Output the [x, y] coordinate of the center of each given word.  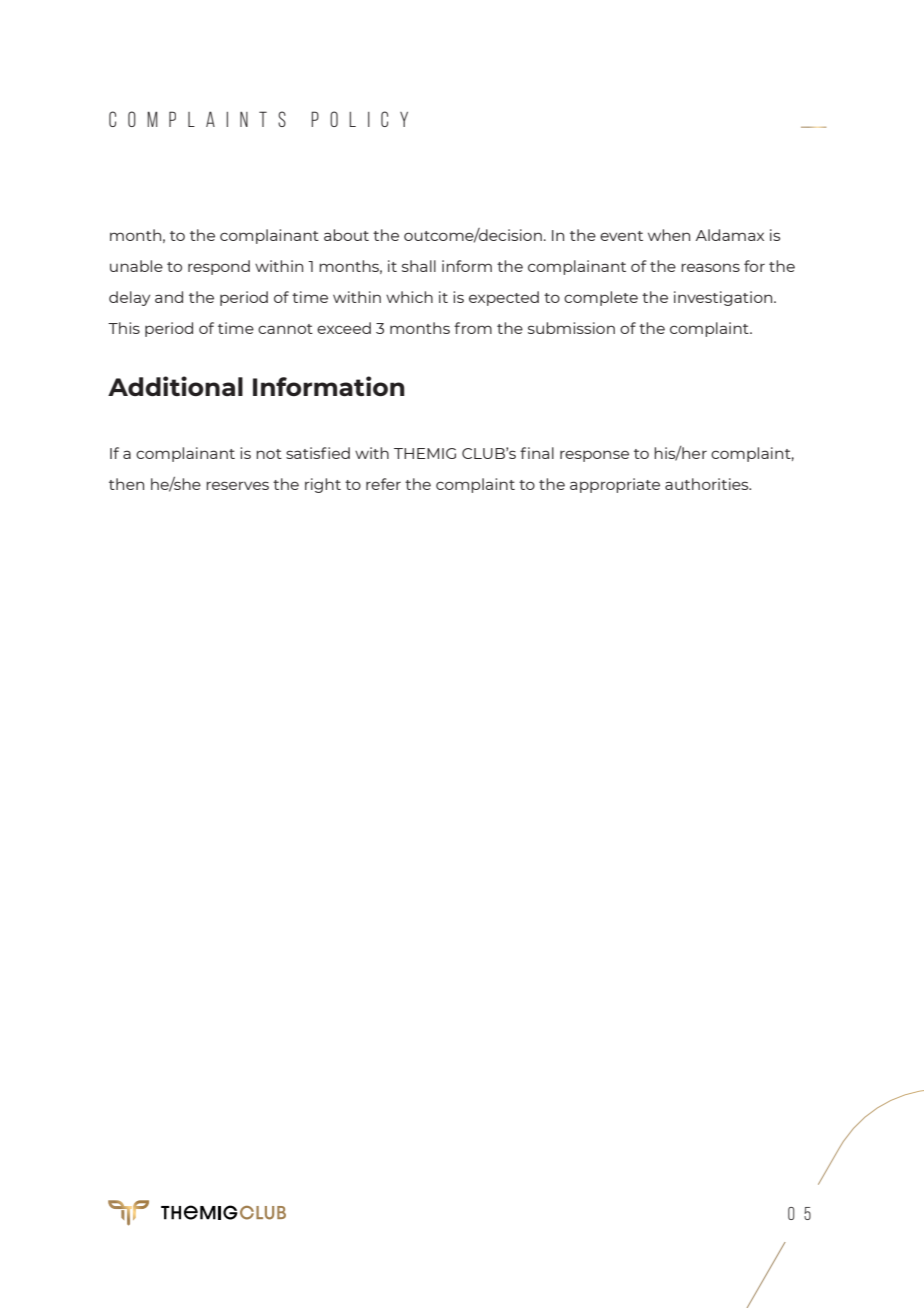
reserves [237, 485]
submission [571, 328]
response [594, 456]
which [409, 297]
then [126, 484]
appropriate [615, 485]
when [669, 235]
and [169, 297]
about [346, 235]
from [473, 328]
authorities [708, 484]
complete [601, 298]
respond [219, 267]
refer [383, 484]
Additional [175, 386]
